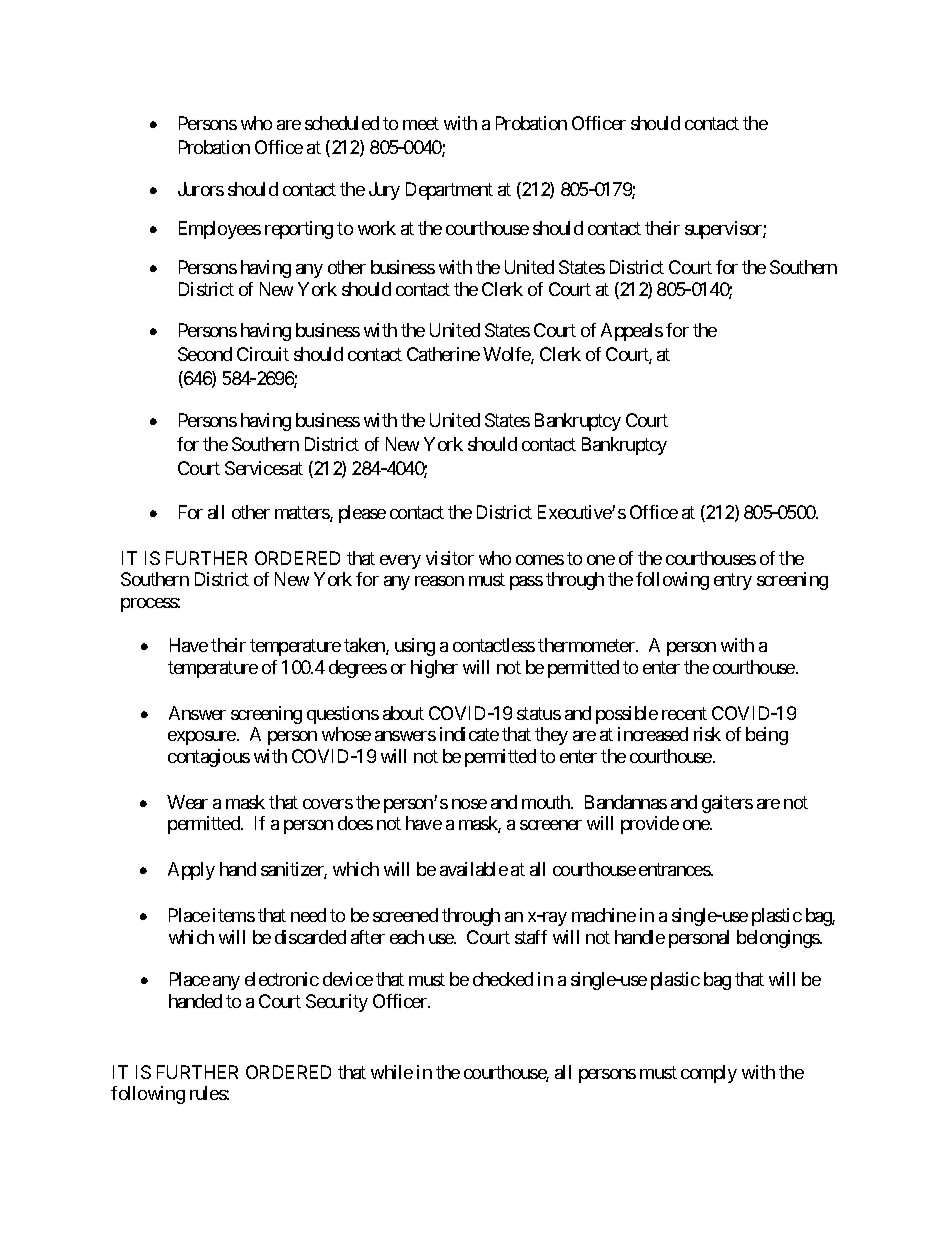  I want to click on Department, so click(449, 191).
